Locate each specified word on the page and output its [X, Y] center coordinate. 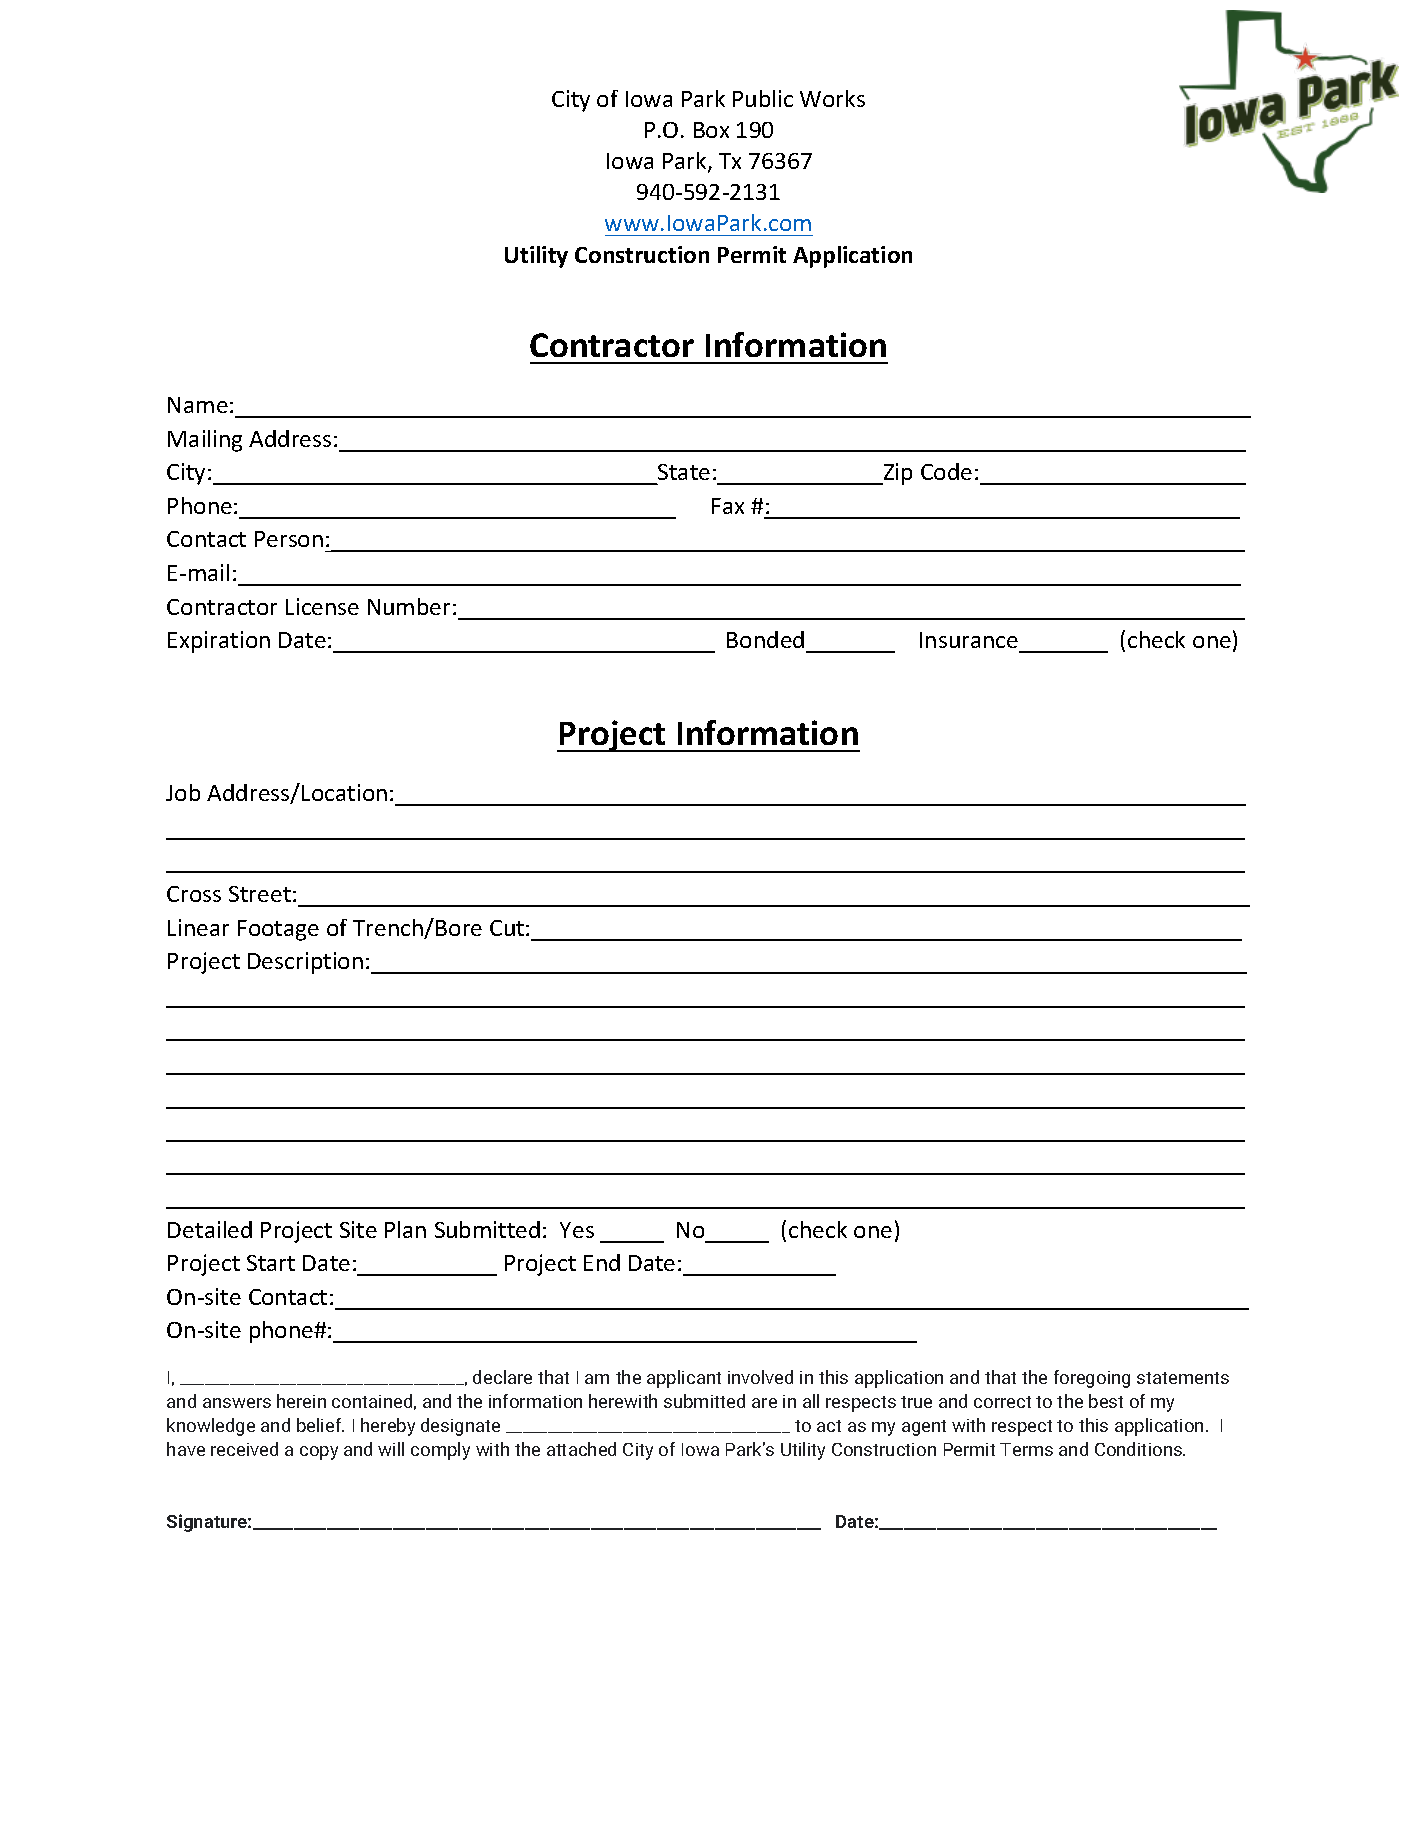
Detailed [210, 1229]
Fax [728, 506]
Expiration [219, 642]
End [602, 1262]
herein [301, 1401]
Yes [577, 1230]
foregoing [1092, 1379]
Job [183, 792]
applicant [684, 1379]
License [322, 606]
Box [711, 130]
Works [832, 98]
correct [1002, 1402]
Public [763, 98]
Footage [278, 930]
